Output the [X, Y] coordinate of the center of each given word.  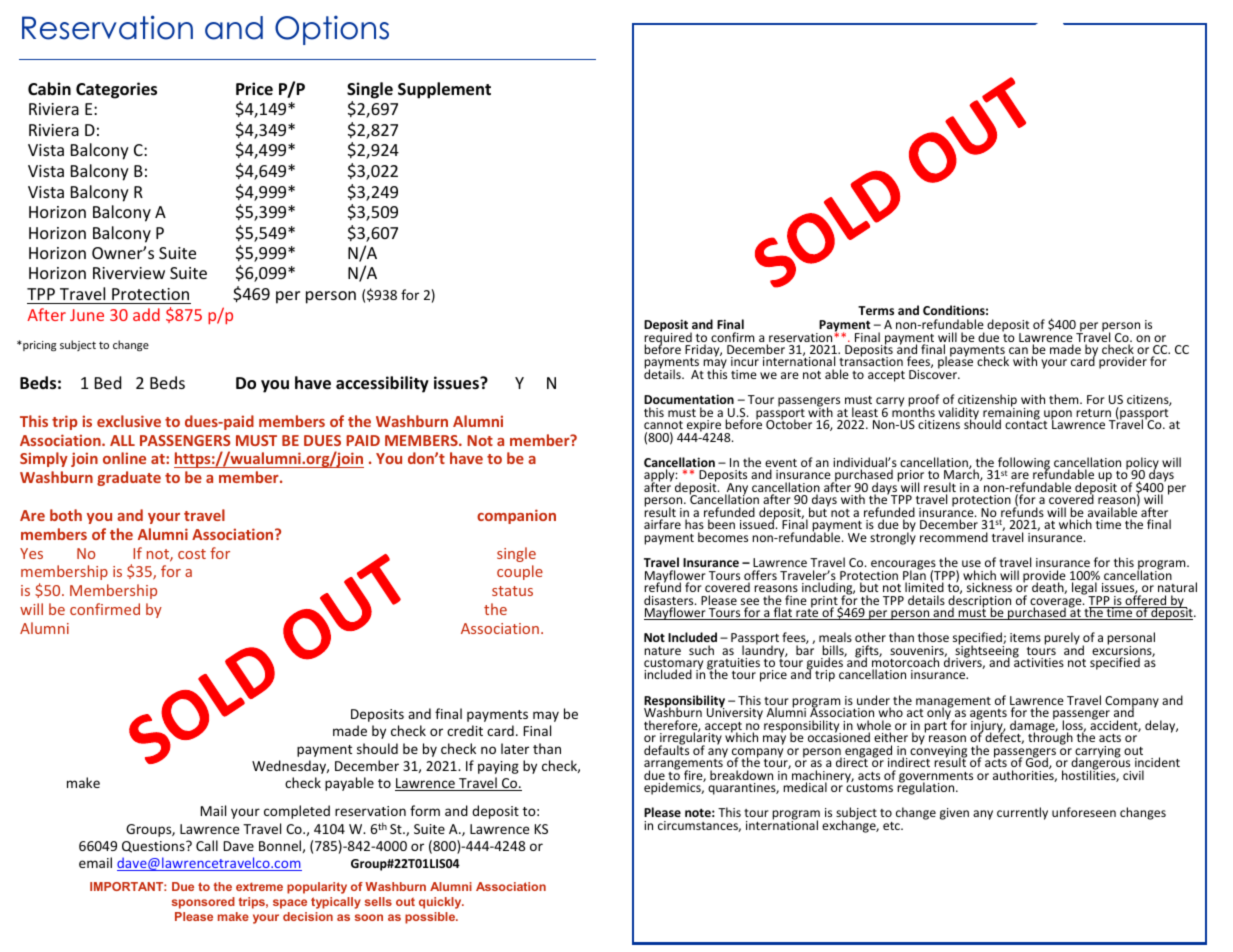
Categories [116, 90]
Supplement [444, 90]
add [146, 314]
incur [745, 361]
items [1025, 637]
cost [192, 554]
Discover [934, 373]
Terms [876, 310]
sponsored [203, 903]
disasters [670, 601]
